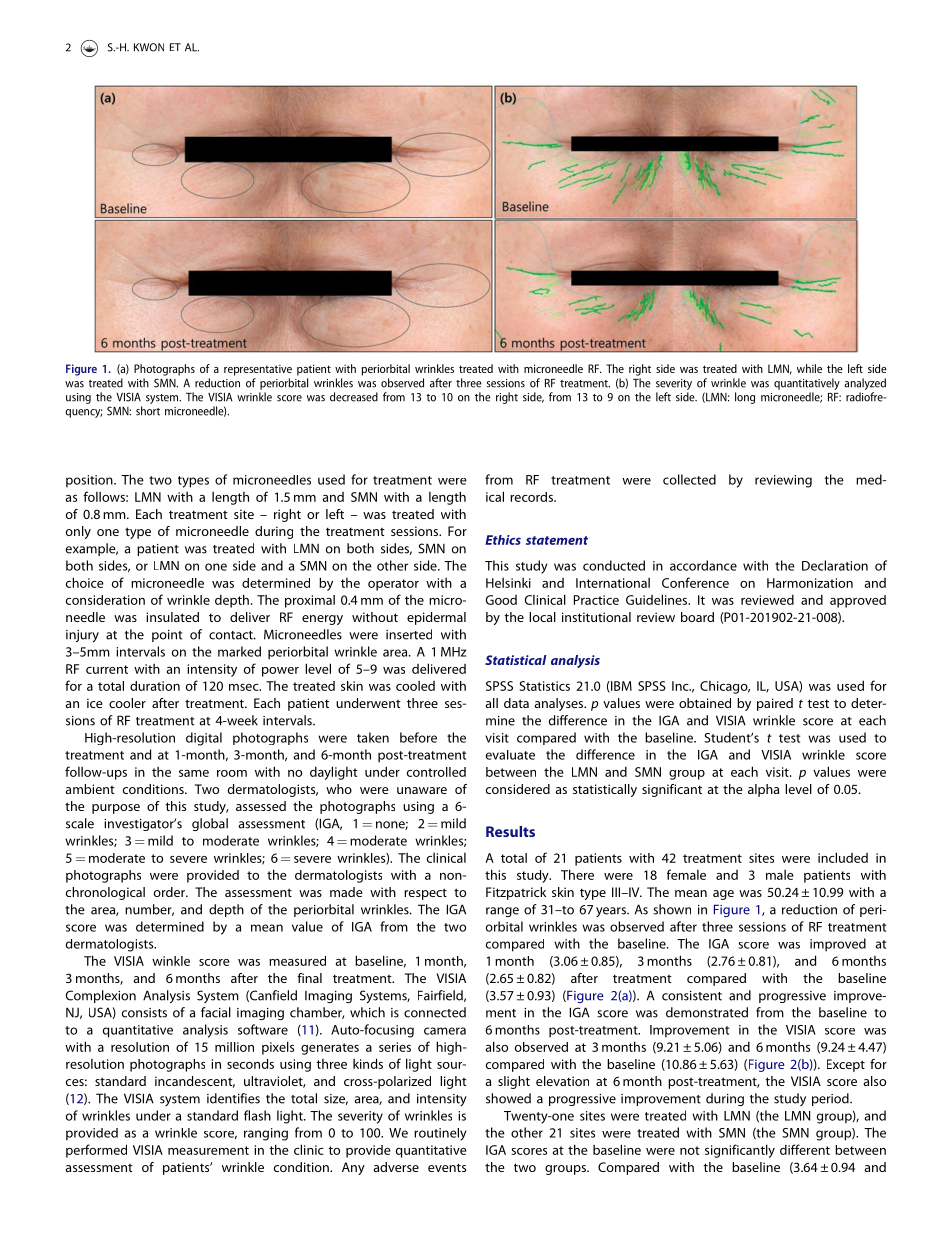  What do you see at coordinates (195, 1082) in the document?
I see `incandescent` at bounding box center [195, 1082].
